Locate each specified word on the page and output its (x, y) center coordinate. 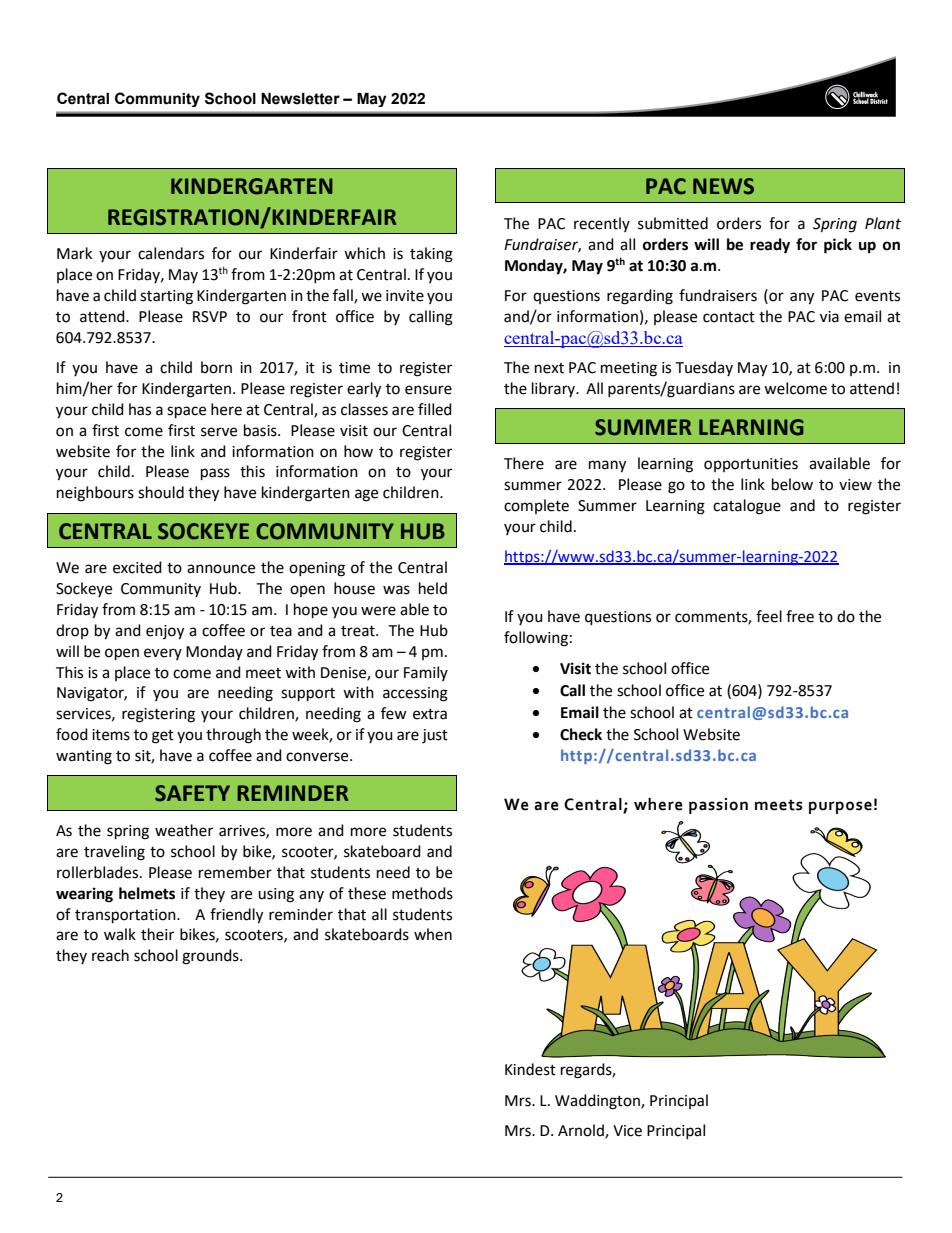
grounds (211, 957)
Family (426, 673)
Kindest (530, 1069)
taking (431, 255)
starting (166, 297)
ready (770, 246)
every (163, 654)
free (800, 616)
